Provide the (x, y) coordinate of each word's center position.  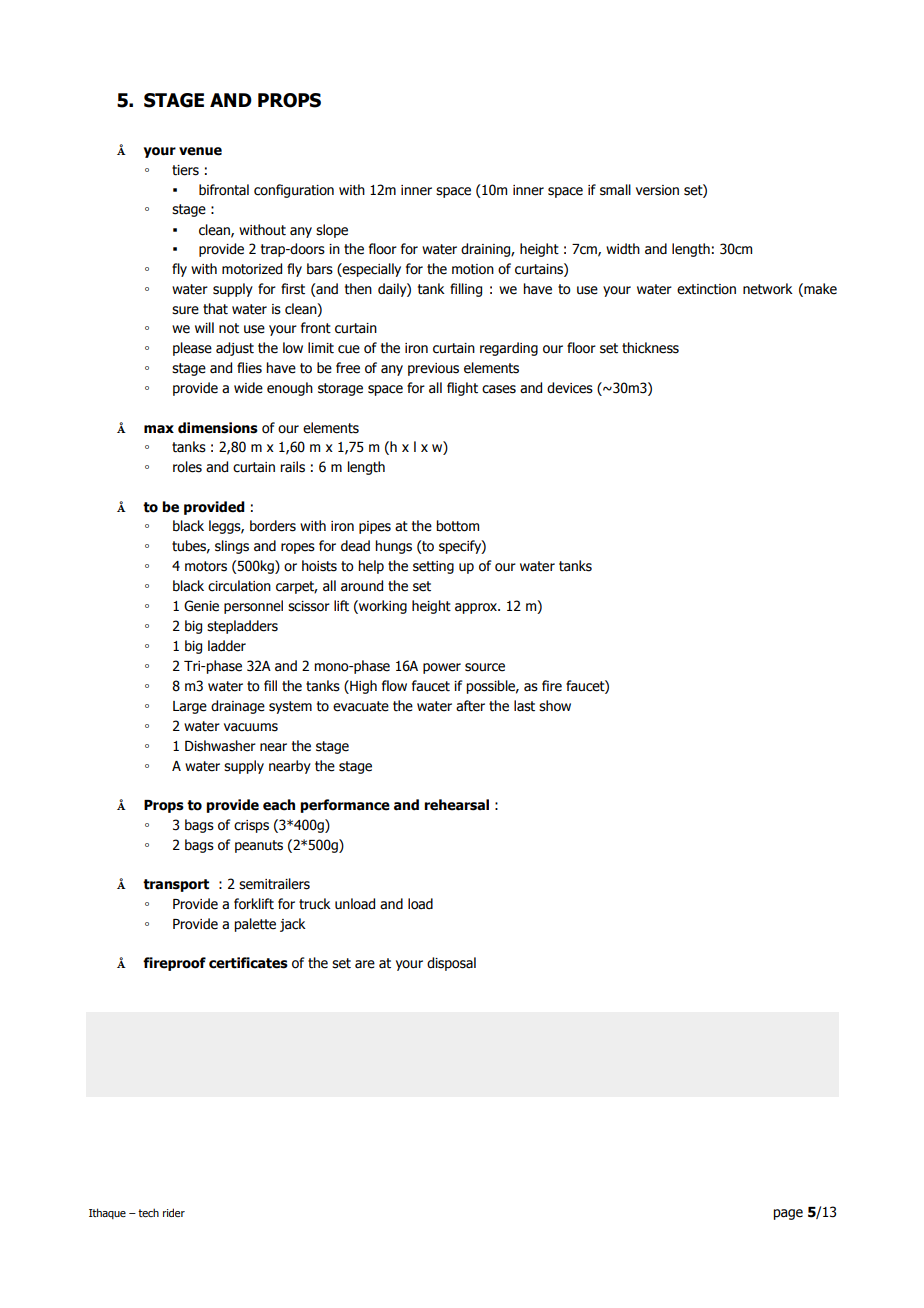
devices (570, 388)
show (555, 706)
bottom (457, 526)
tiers (185, 170)
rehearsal (456, 805)
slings (232, 547)
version (657, 190)
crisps (251, 826)
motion (473, 269)
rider (174, 1212)
